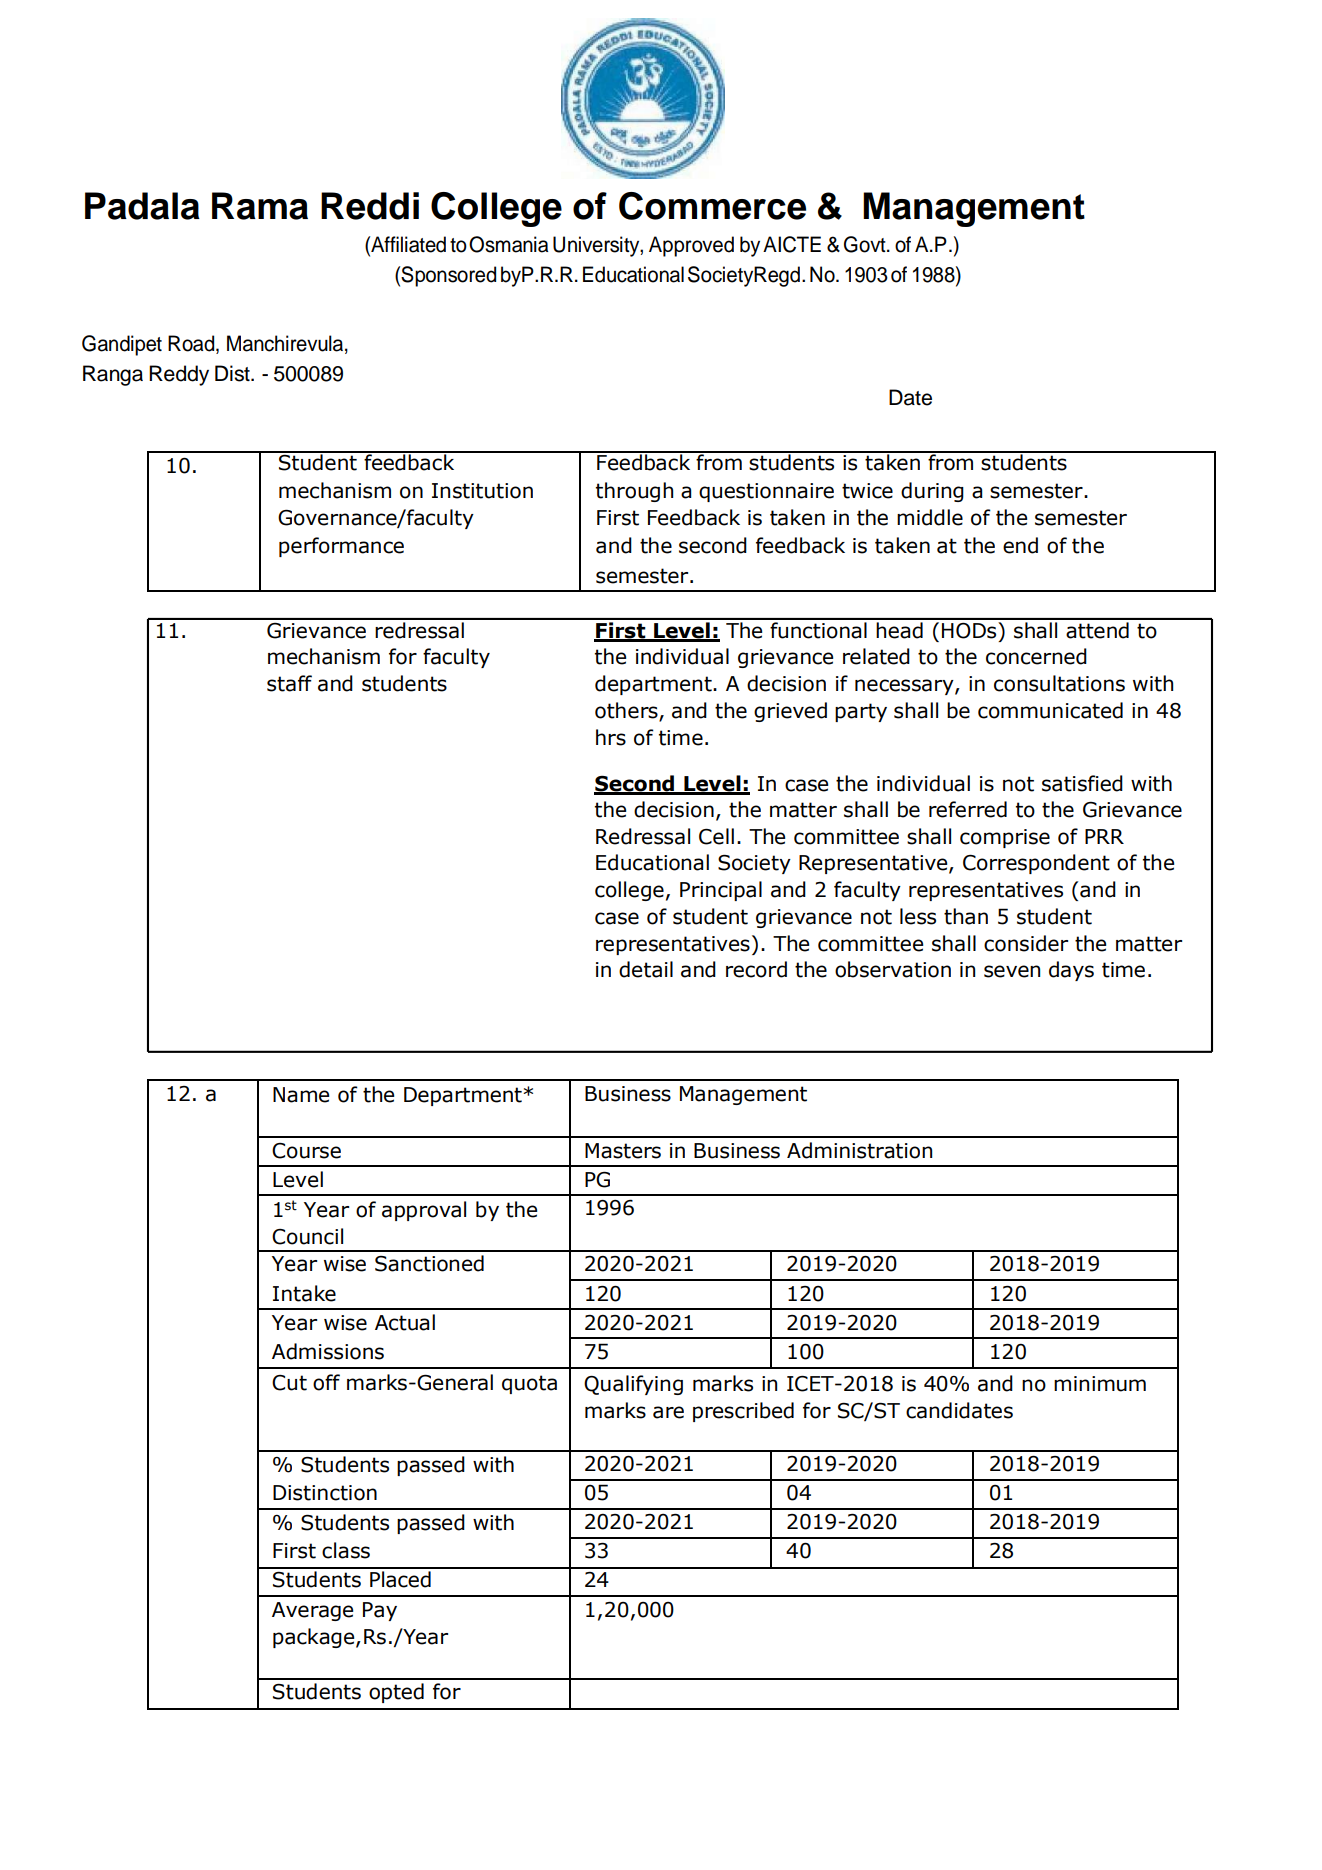 This document has width=1322, height=1870. Describe the element at coordinates (712, 206) in the document. I see `Commerce` at that location.
